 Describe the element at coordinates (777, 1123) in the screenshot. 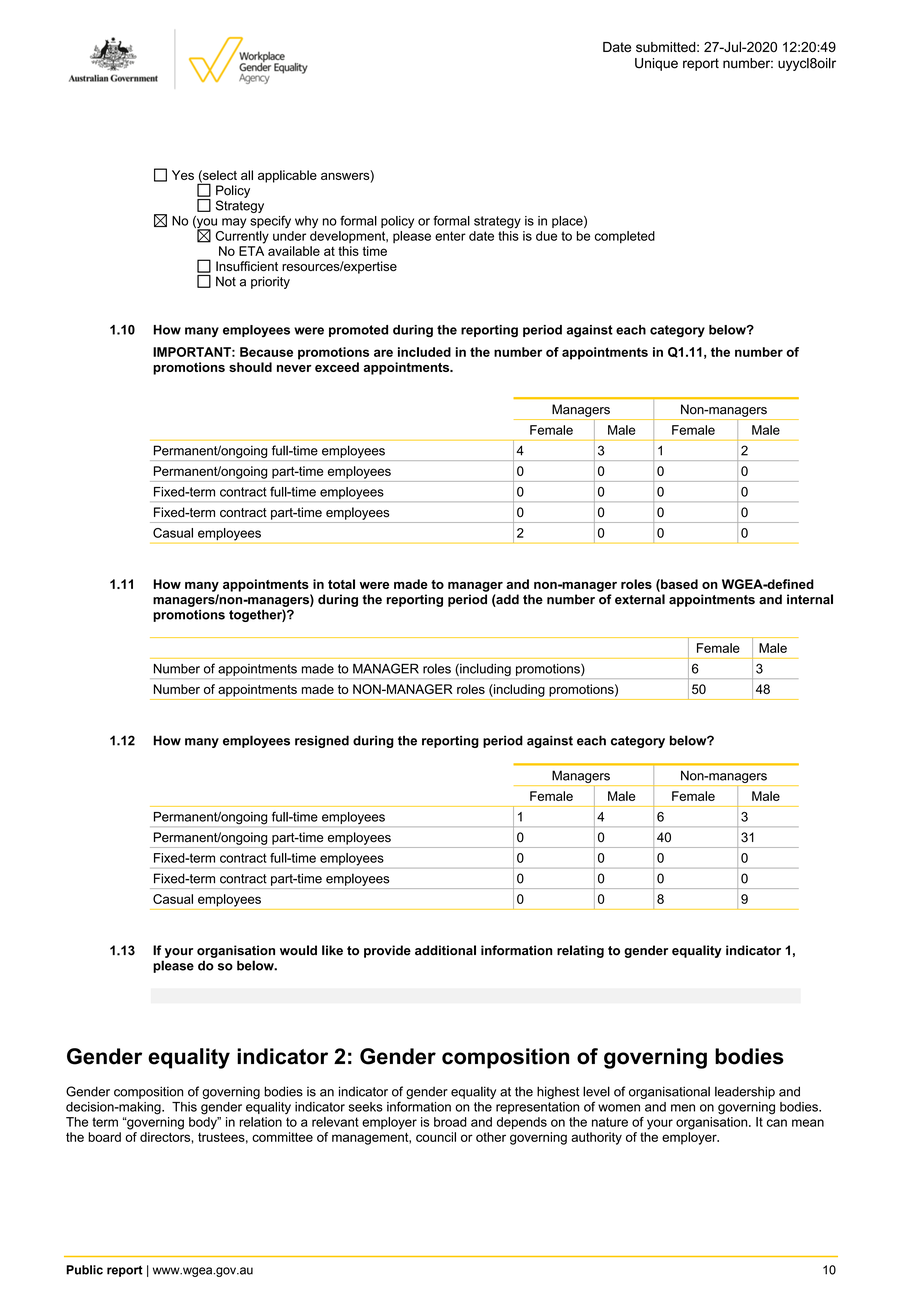

I see `can` at that location.
